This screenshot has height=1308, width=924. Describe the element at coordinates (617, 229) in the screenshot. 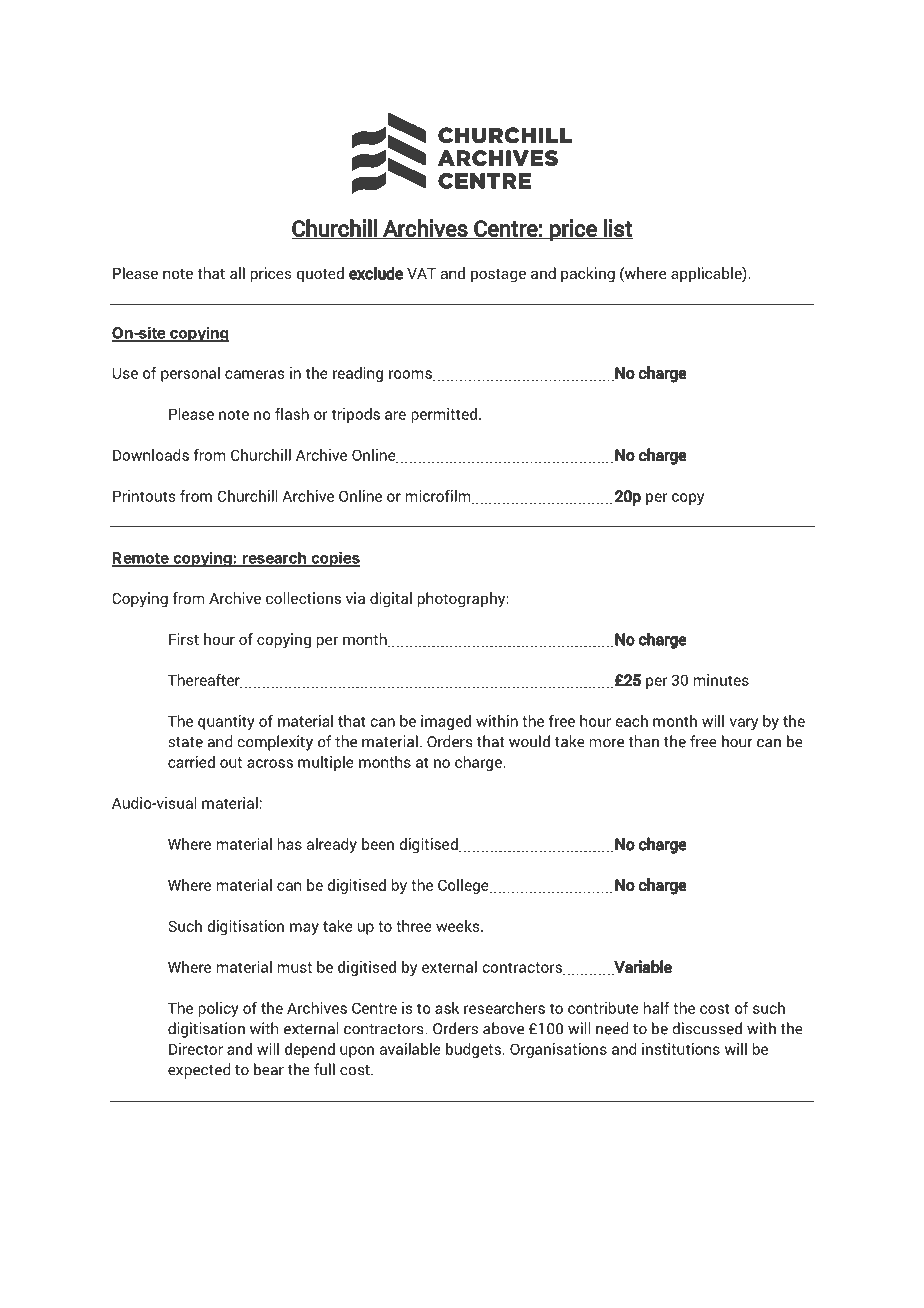

I see `list` at that location.
